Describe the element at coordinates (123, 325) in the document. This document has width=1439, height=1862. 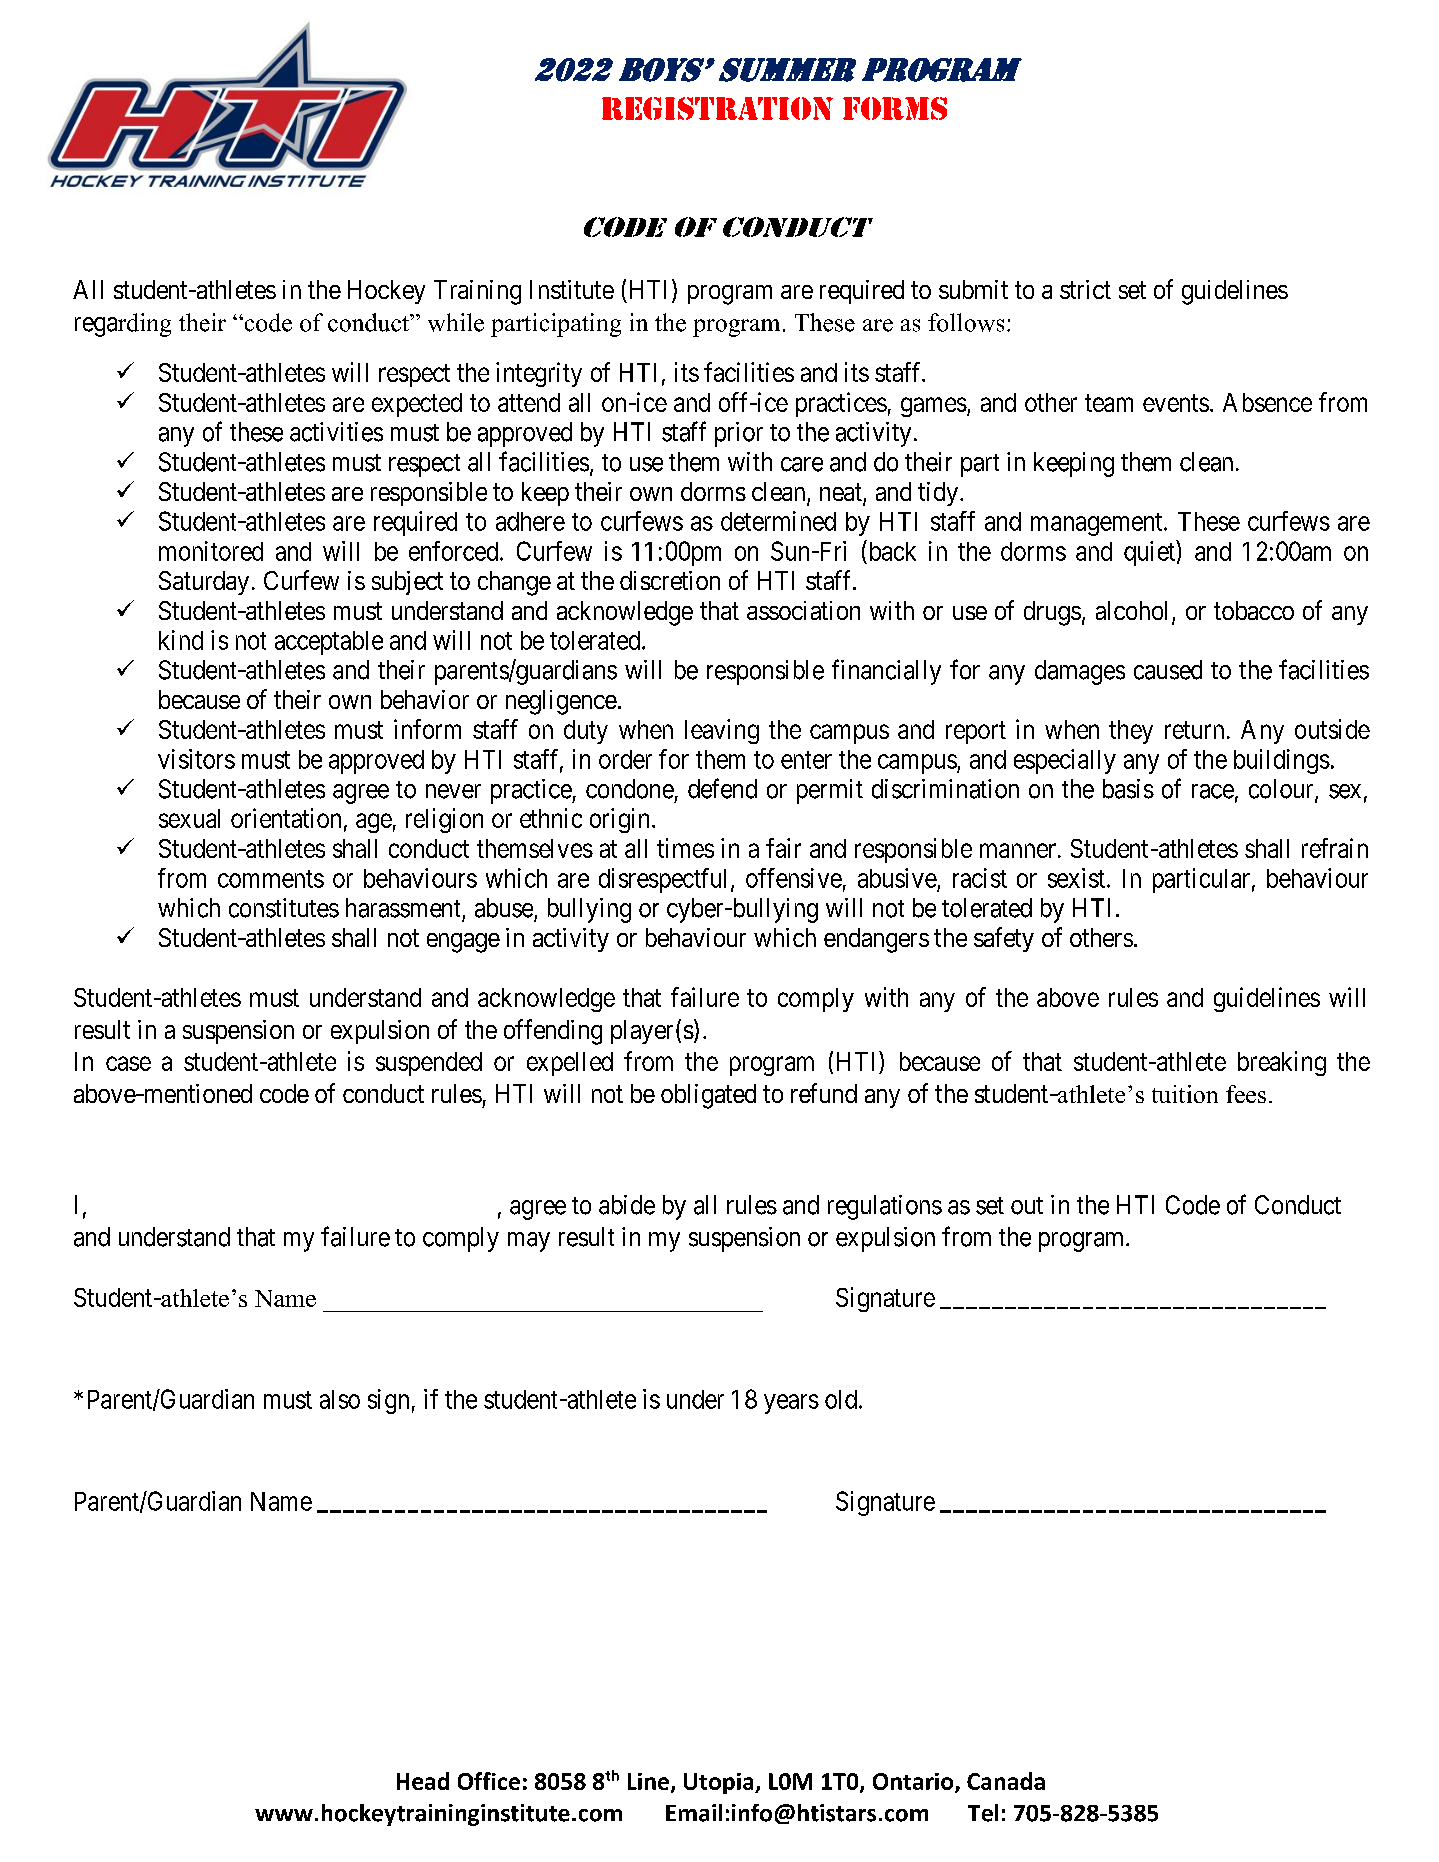
I see `regarding` at that location.
